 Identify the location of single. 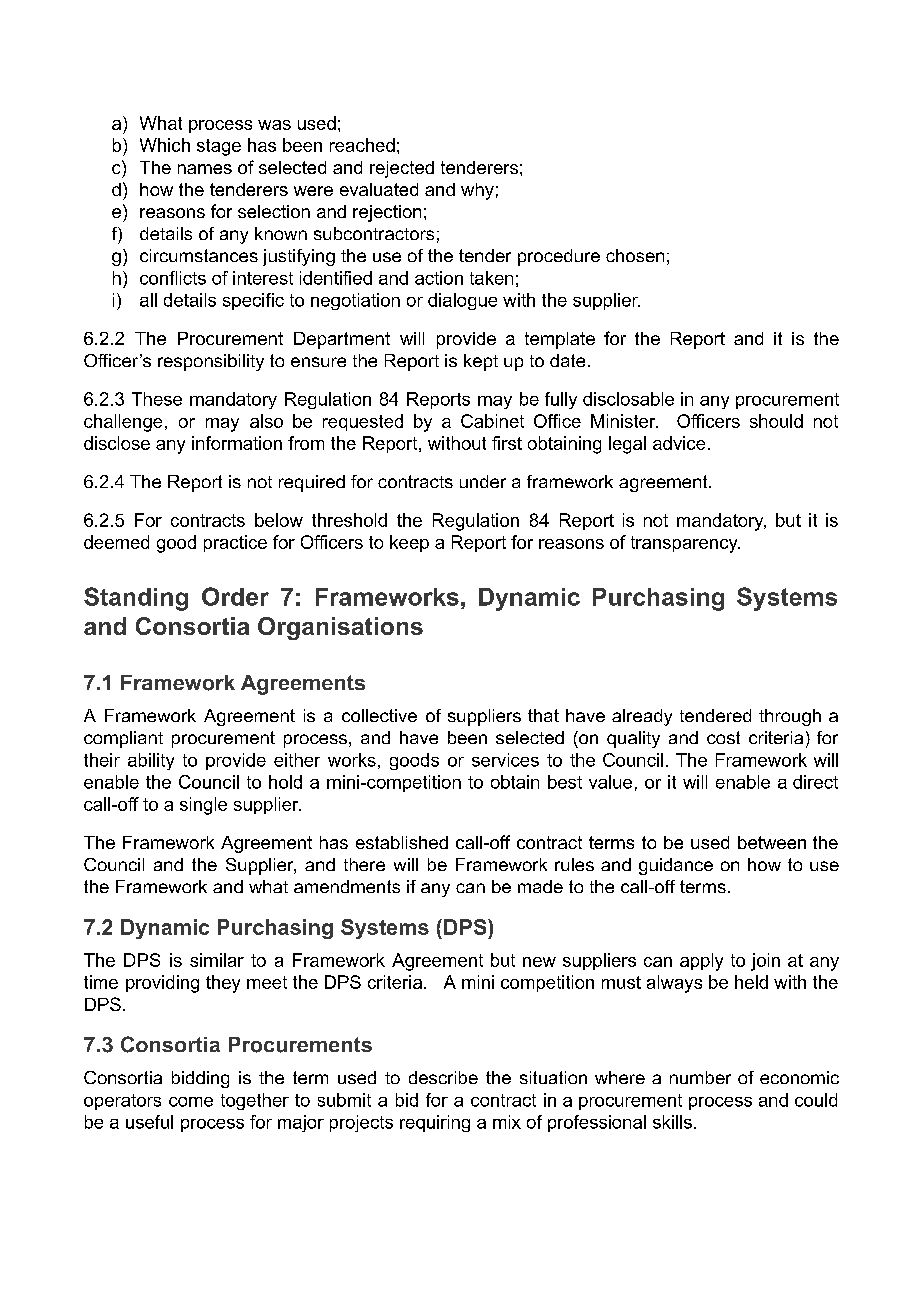
(203, 806).
